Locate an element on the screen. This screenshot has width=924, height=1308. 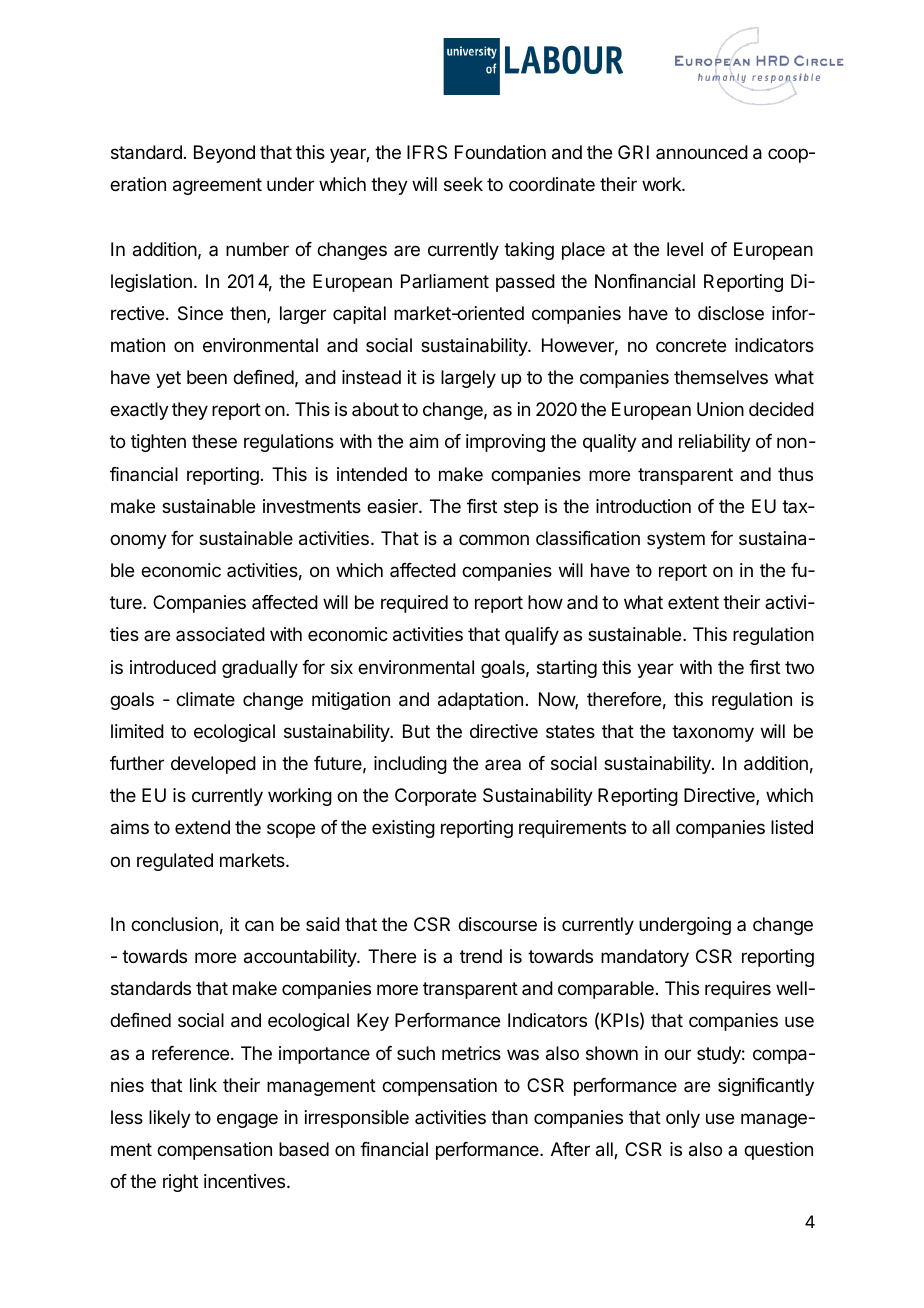
mandatory is located at coordinates (645, 958).
